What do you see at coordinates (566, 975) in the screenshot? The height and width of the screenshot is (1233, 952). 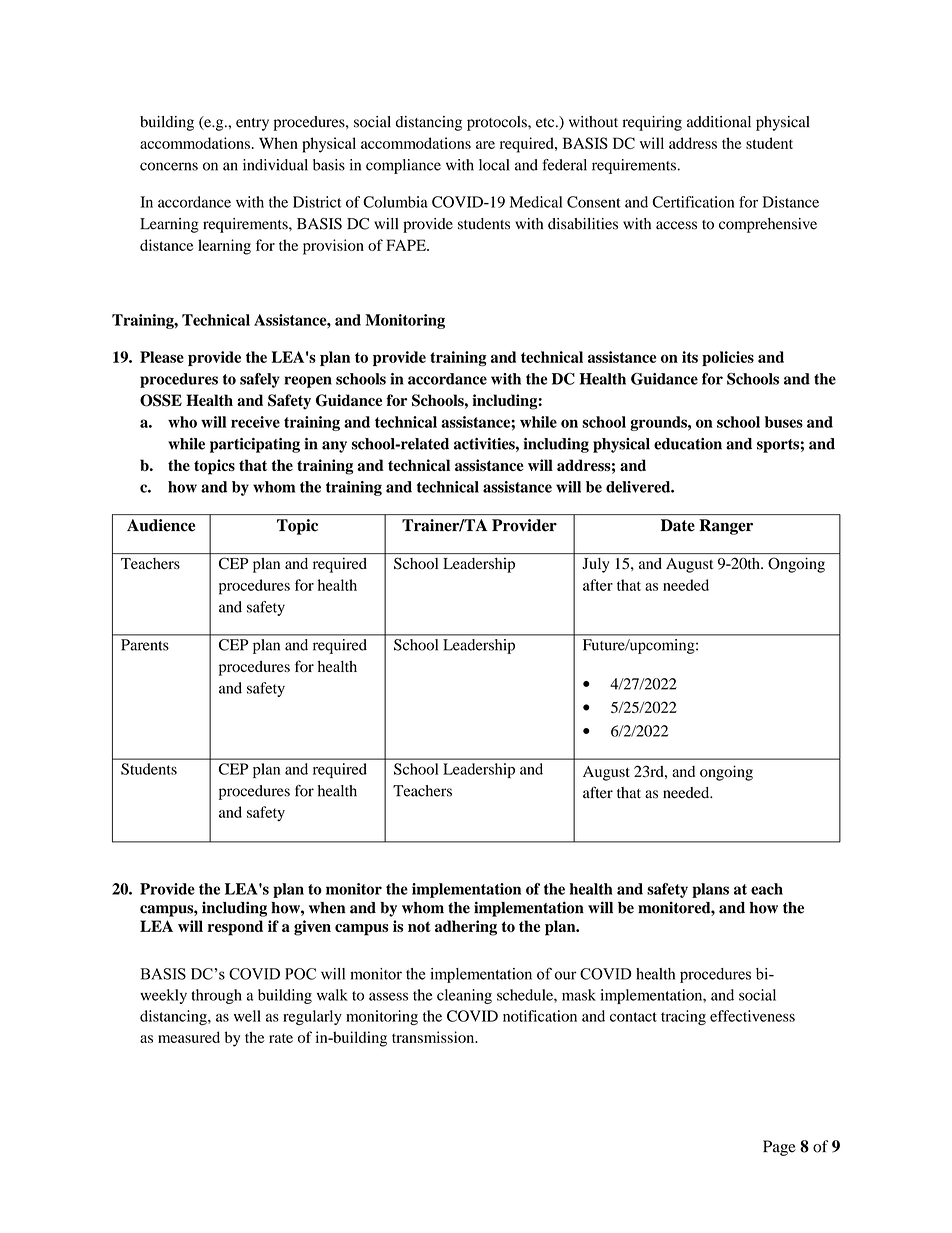 I see `our` at bounding box center [566, 975].
